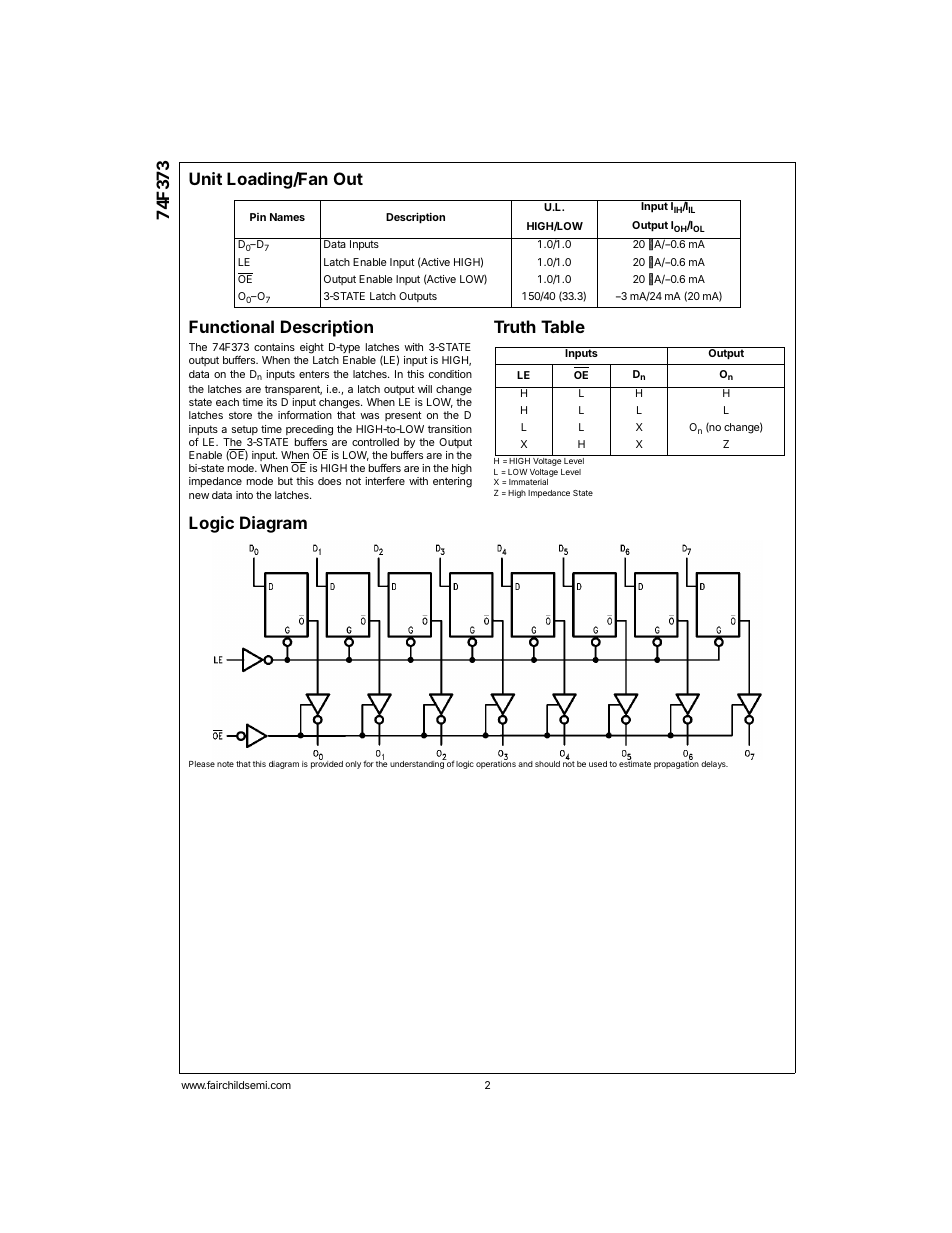 This page has height=1233, width=952. I want to click on note, so click(225, 764).
